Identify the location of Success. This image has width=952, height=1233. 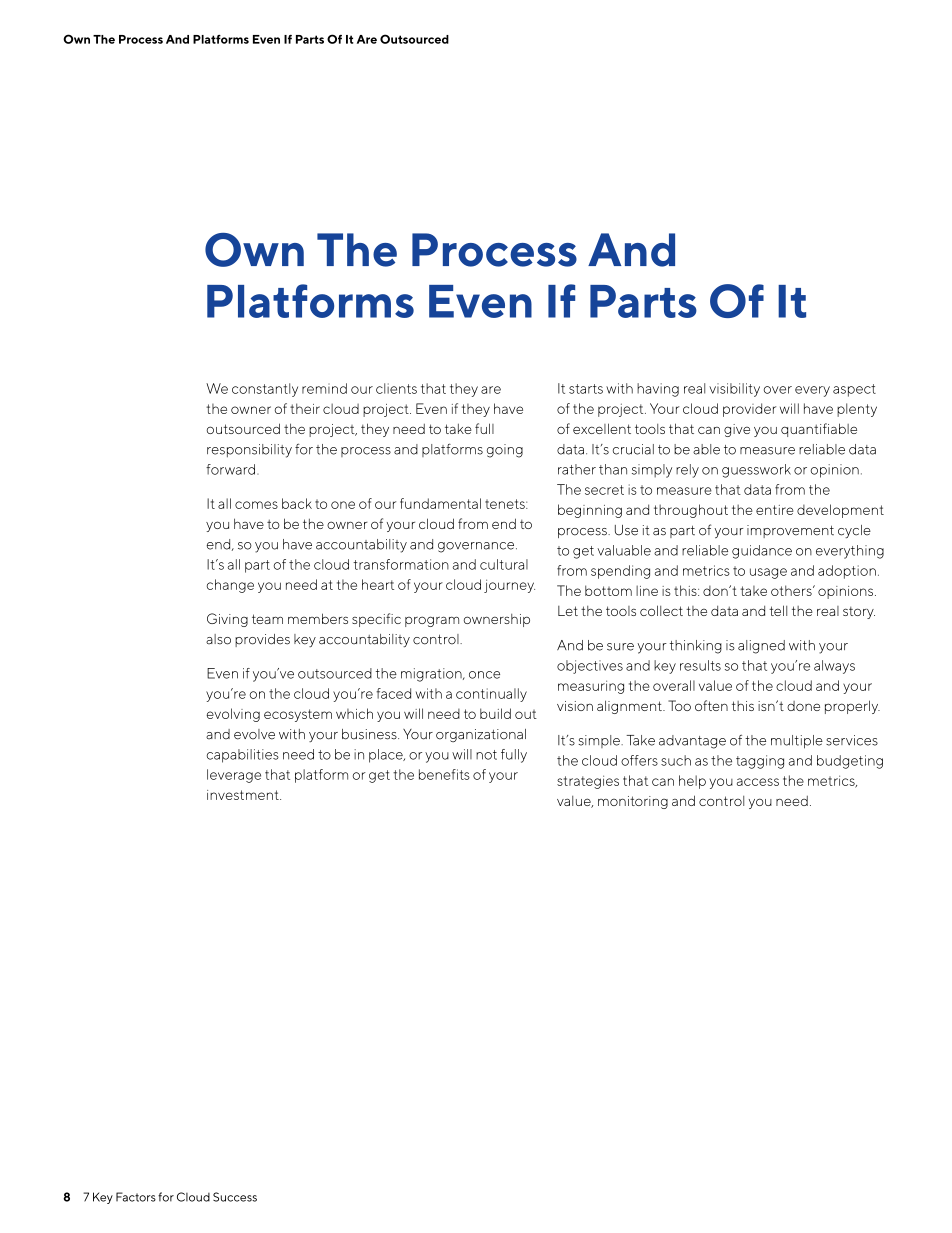
(235, 1197).
